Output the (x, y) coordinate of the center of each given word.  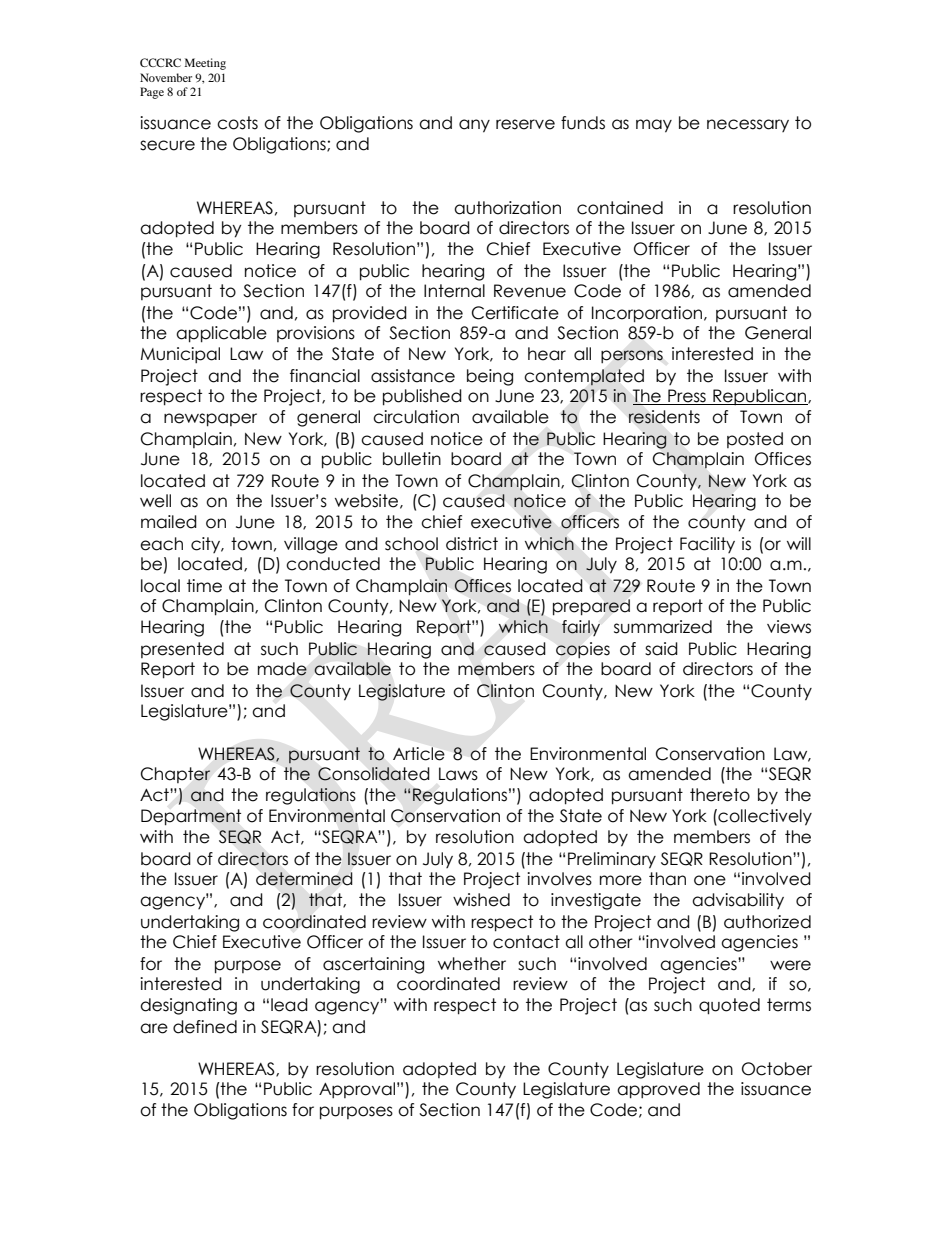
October (777, 1069)
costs (237, 123)
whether (472, 964)
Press (687, 397)
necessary (748, 125)
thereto (720, 795)
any (474, 126)
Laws (458, 774)
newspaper (210, 420)
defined (205, 1027)
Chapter (175, 775)
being (490, 377)
